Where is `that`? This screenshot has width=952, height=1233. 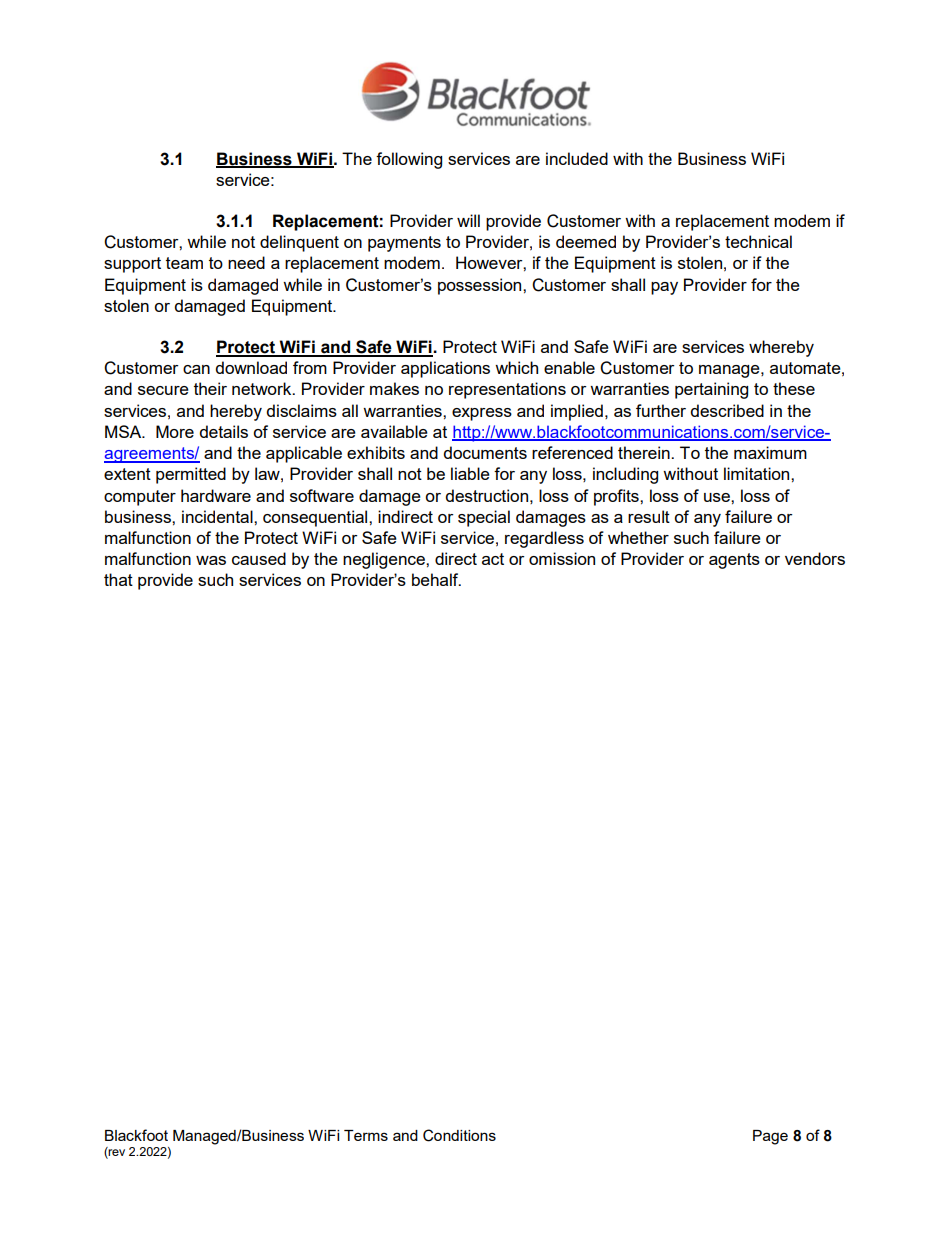 that is located at coordinates (118, 579).
